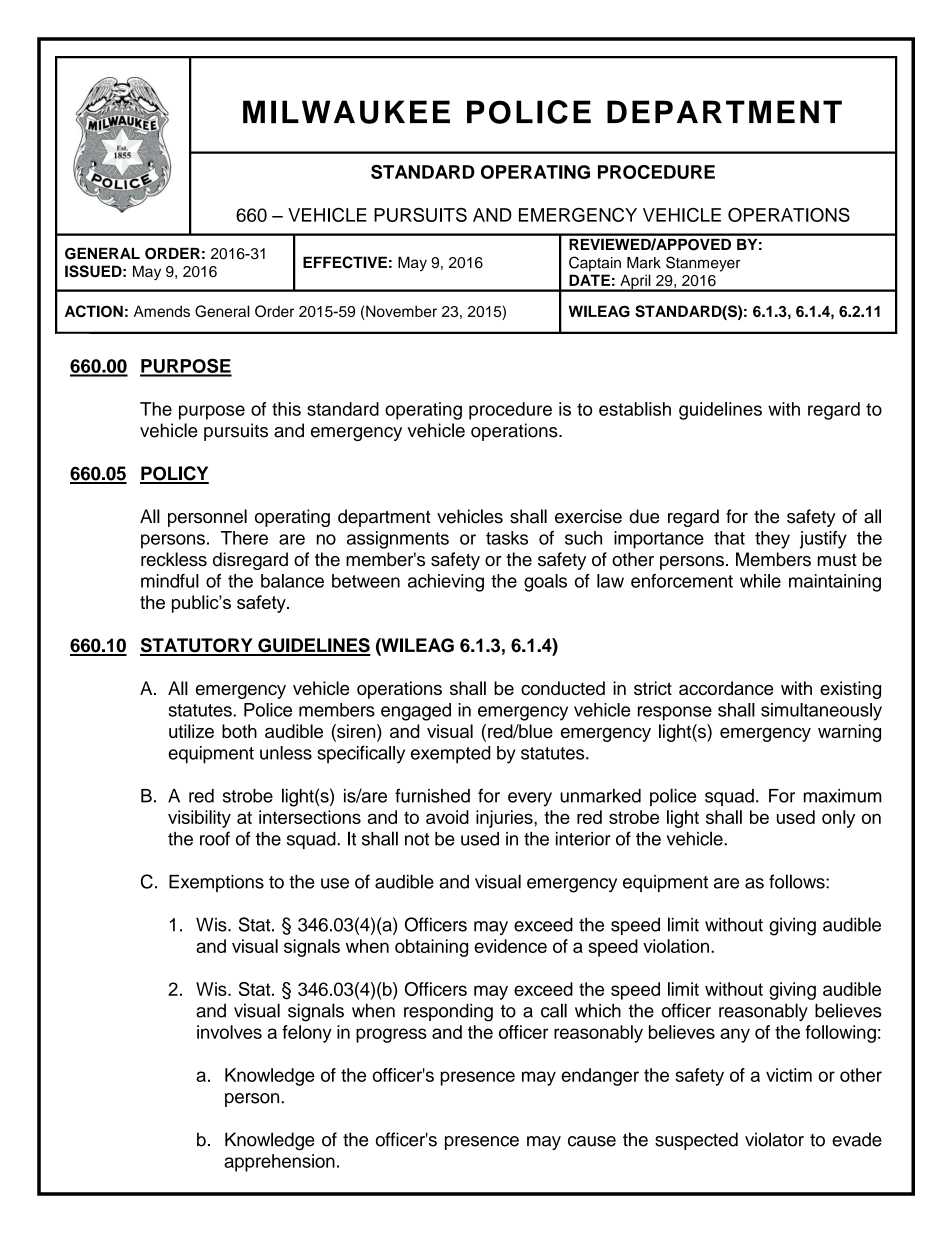 The image size is (952, 1233). I want to click on while, so click(760, 581).
